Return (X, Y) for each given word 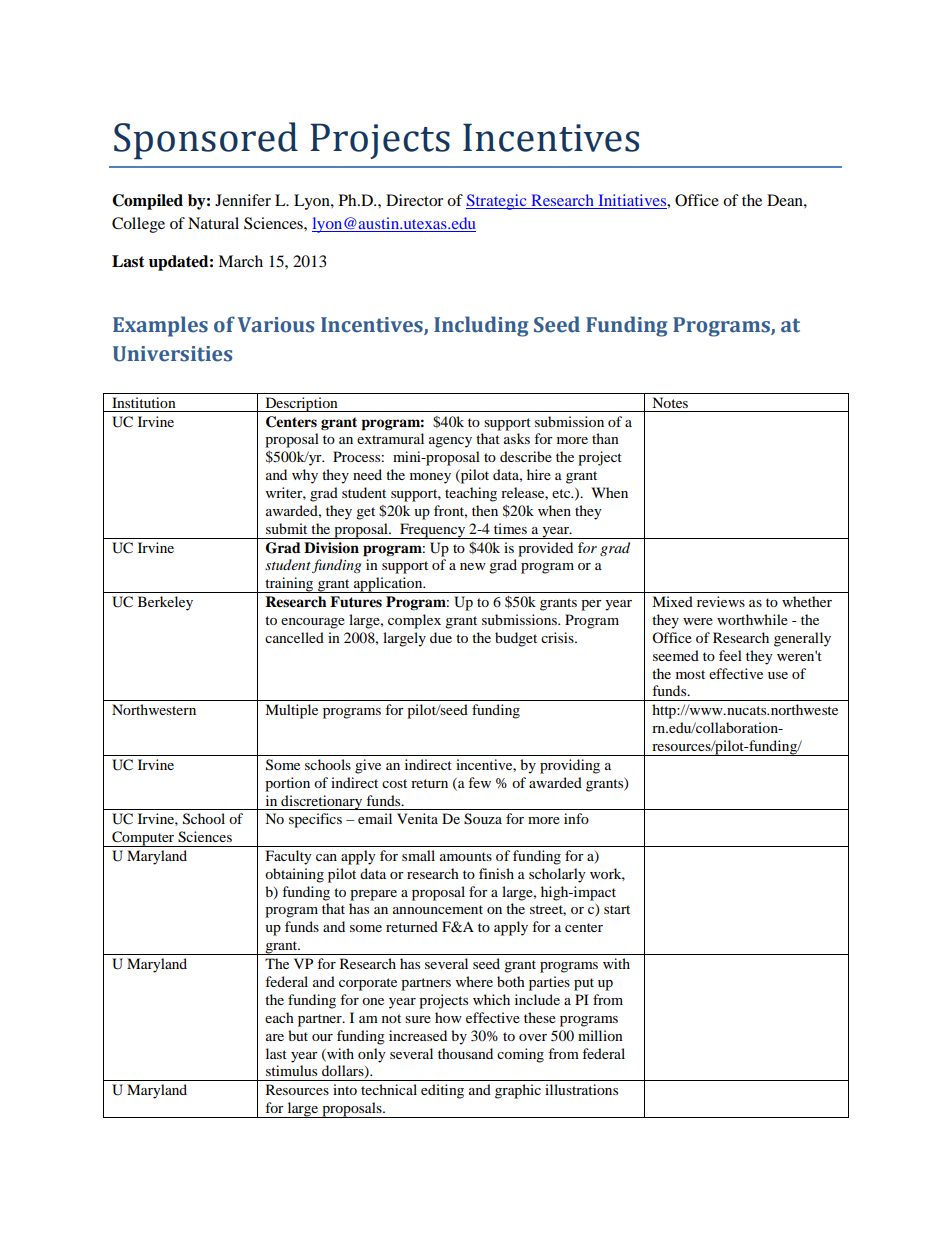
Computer (143, 839)
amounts (466, 856)
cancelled (294, 637)
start (617, 909)
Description (301, 404)
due (441, 637)
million (600, 1035)
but (298, 1035)
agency (450, 442)
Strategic (497, 202)
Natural (213, 223)
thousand (465, 1053)
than (605, 438)
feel (730, 655)
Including (481, 326)
